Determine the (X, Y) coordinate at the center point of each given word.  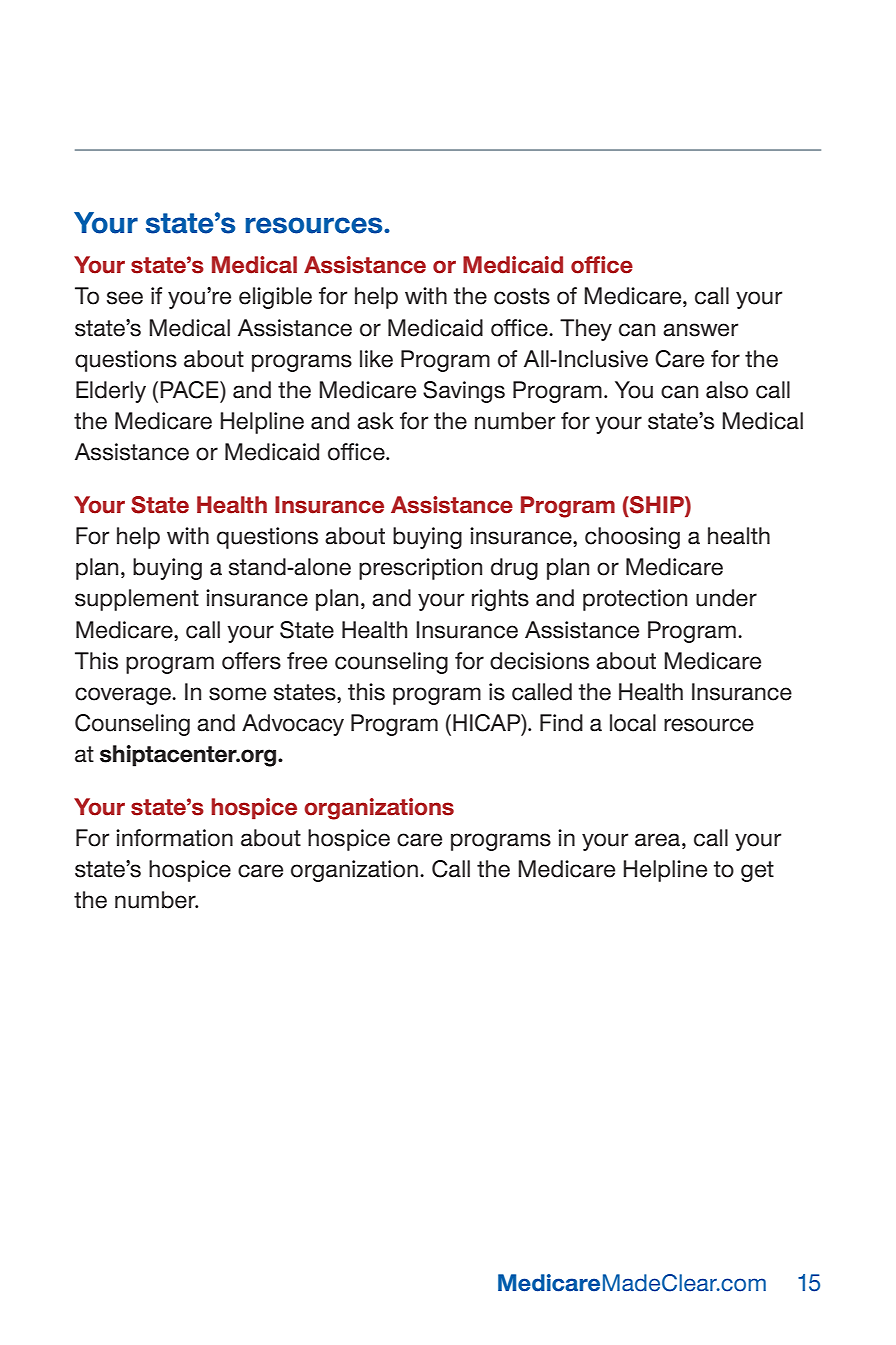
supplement (137, 600)
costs (522, 296)
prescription (420, 569)
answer (700, 330)
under (726, 598)
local (633, 723)
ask (375, 421)
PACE (191, 390)
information (174, 838)
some (237, 694)
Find (561, 723)
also (727, 390)
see (125, 298)
